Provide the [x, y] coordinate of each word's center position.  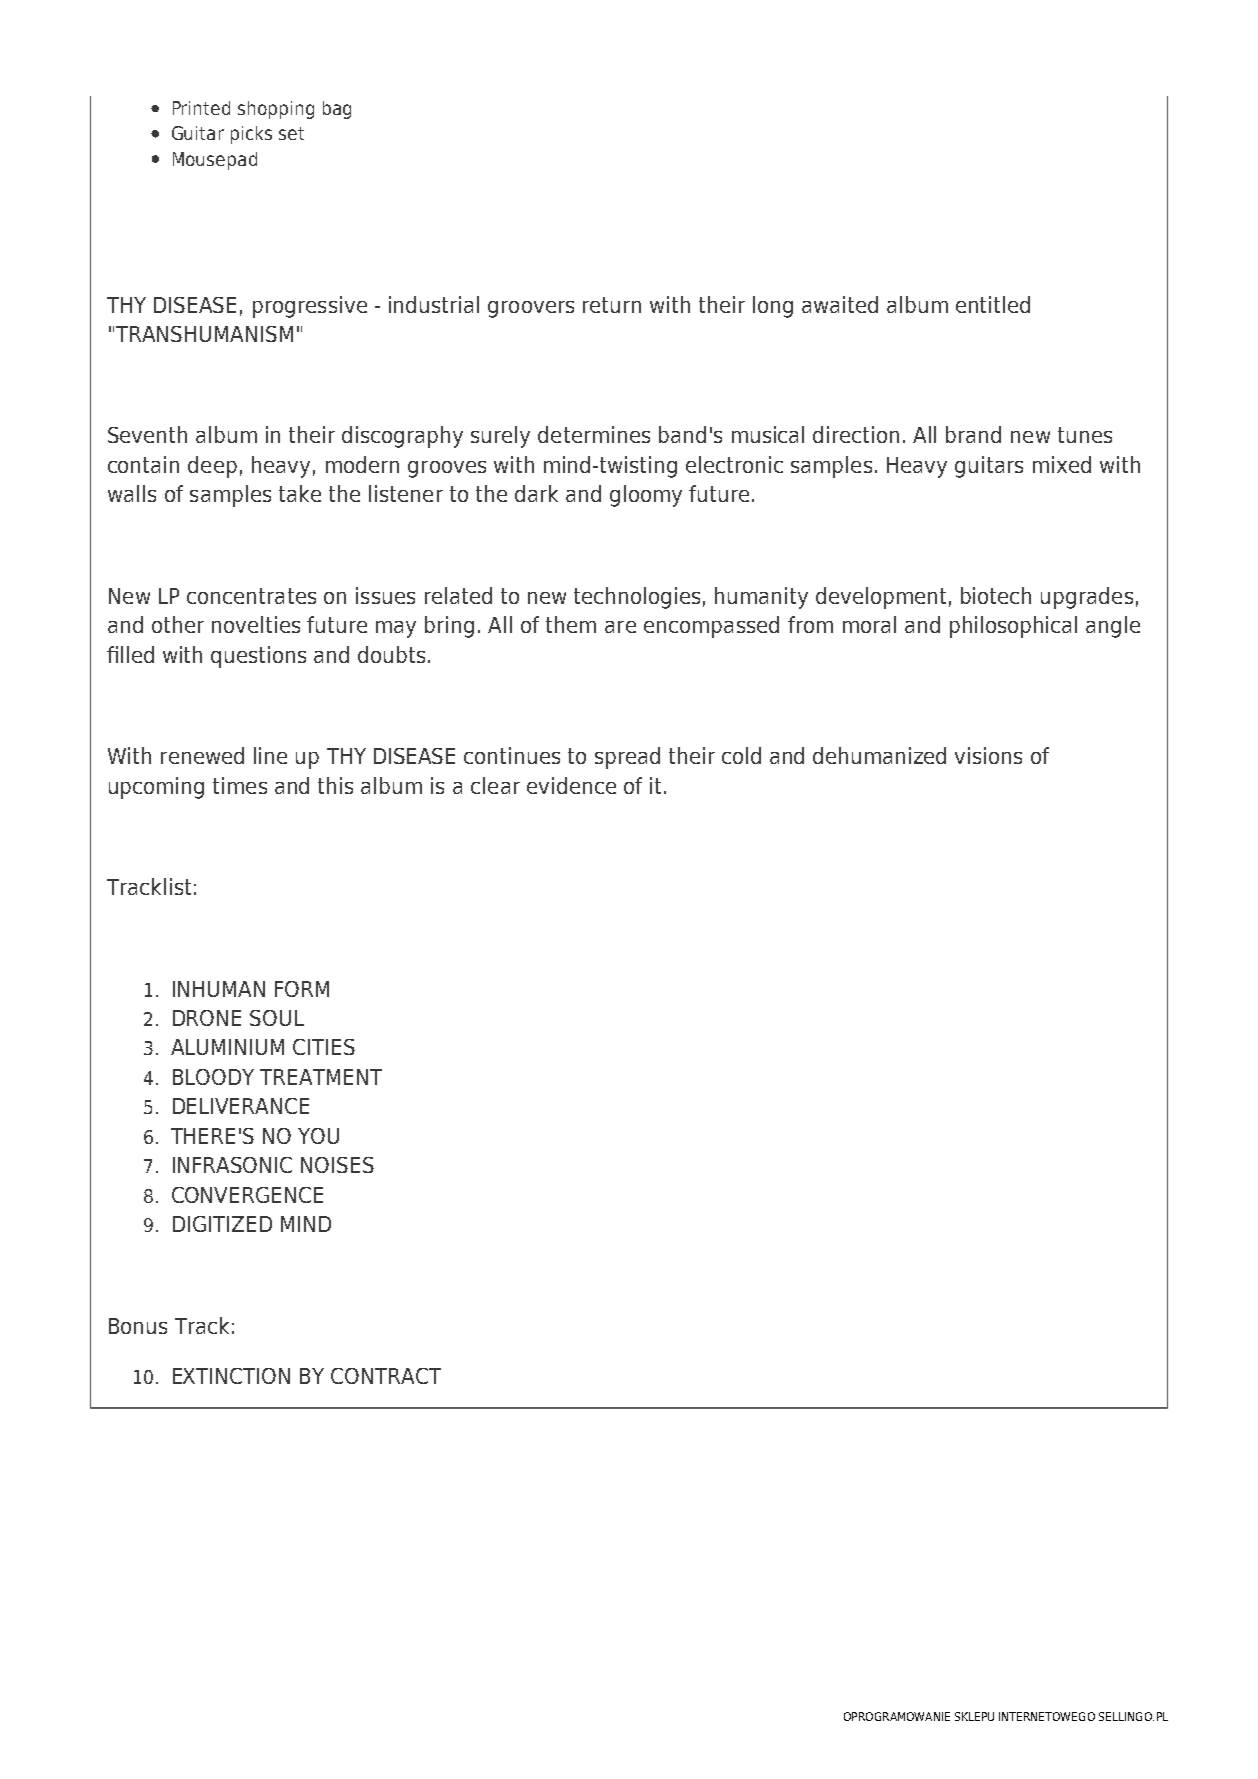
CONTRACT [386, 1376]
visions [988, 755]
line [270, 755]
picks [251, 135]
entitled [993, 304]
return [612, 305]
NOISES [337, 1165]
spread [627, 758]
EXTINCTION [231, 1376]
